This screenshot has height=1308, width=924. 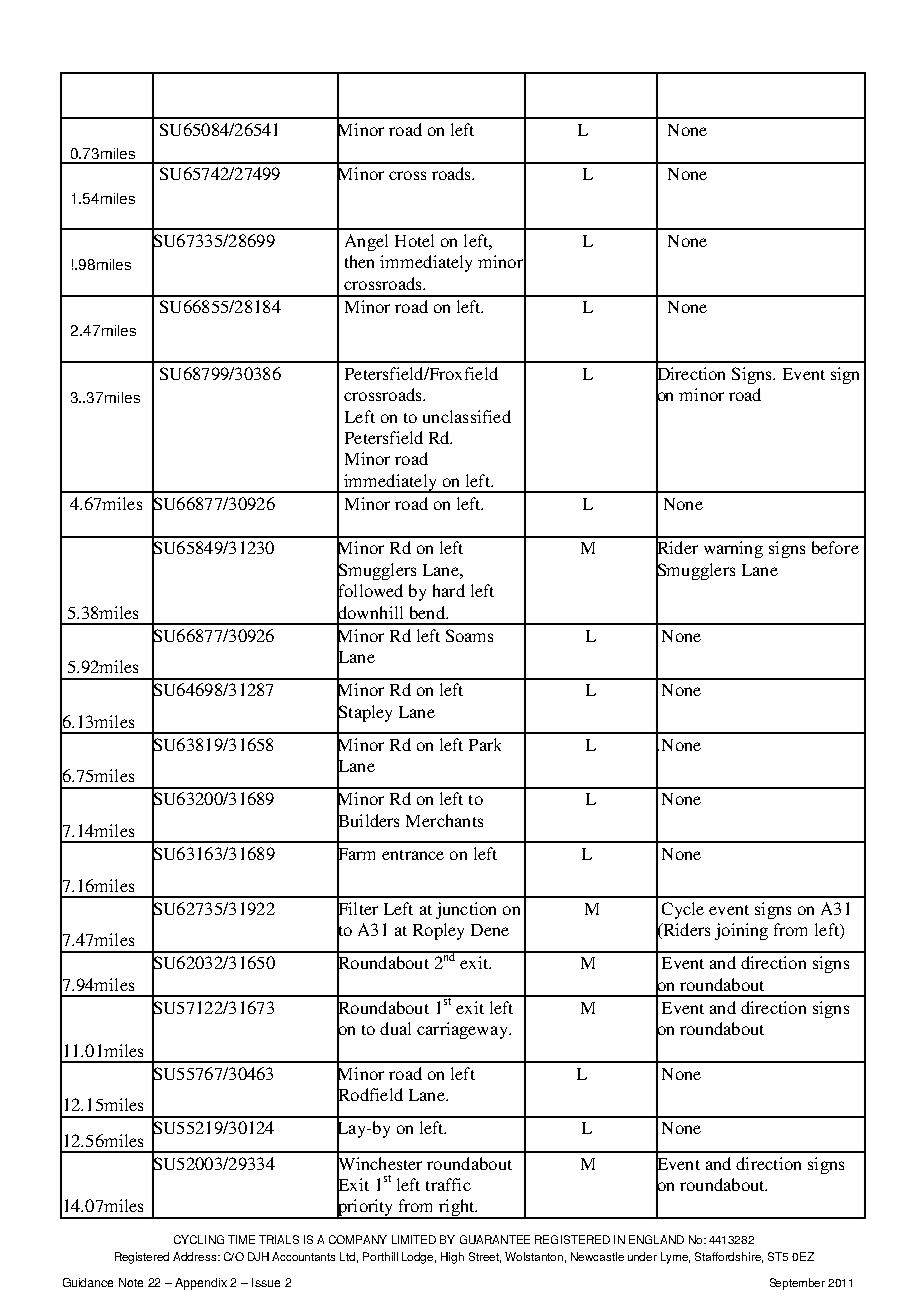 What do you see at coordinates (196, 1256) in the screenshot?
I see `Address` at bounding box center [196, 1256].
